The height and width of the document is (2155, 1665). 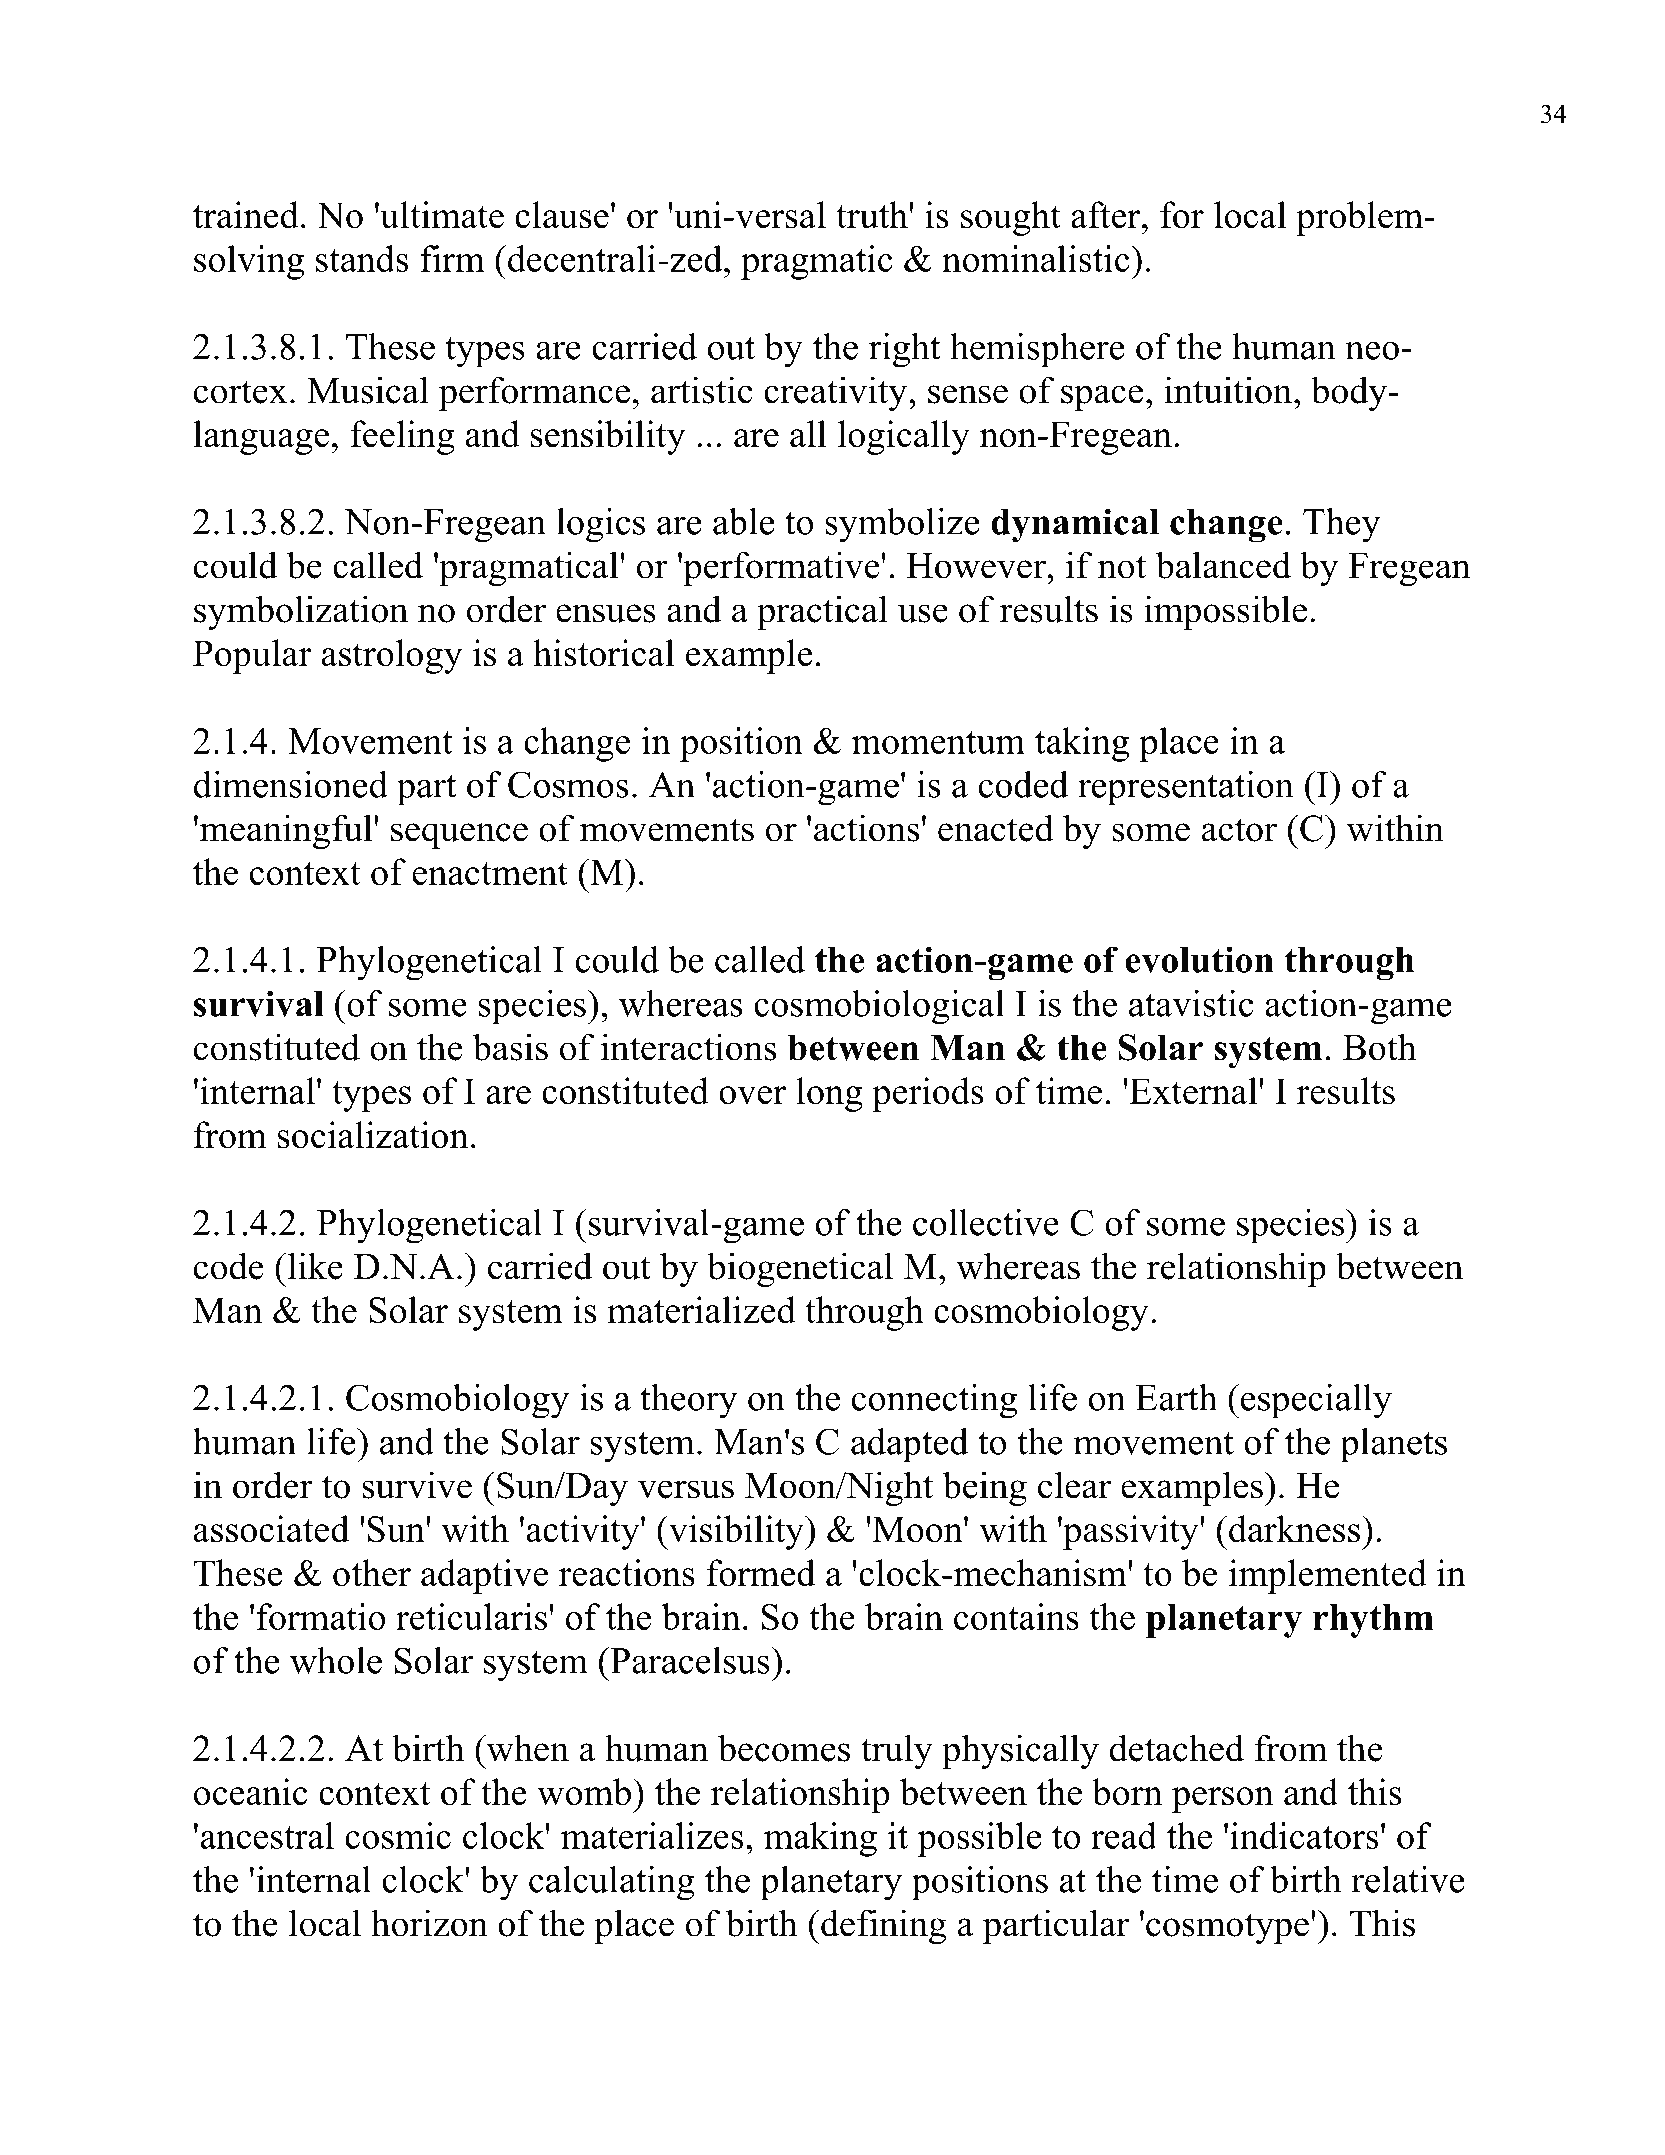 What do you see at coordinates (398, 1835) in the document?
I see `cosmic` at bounding box center [398, 1835].
